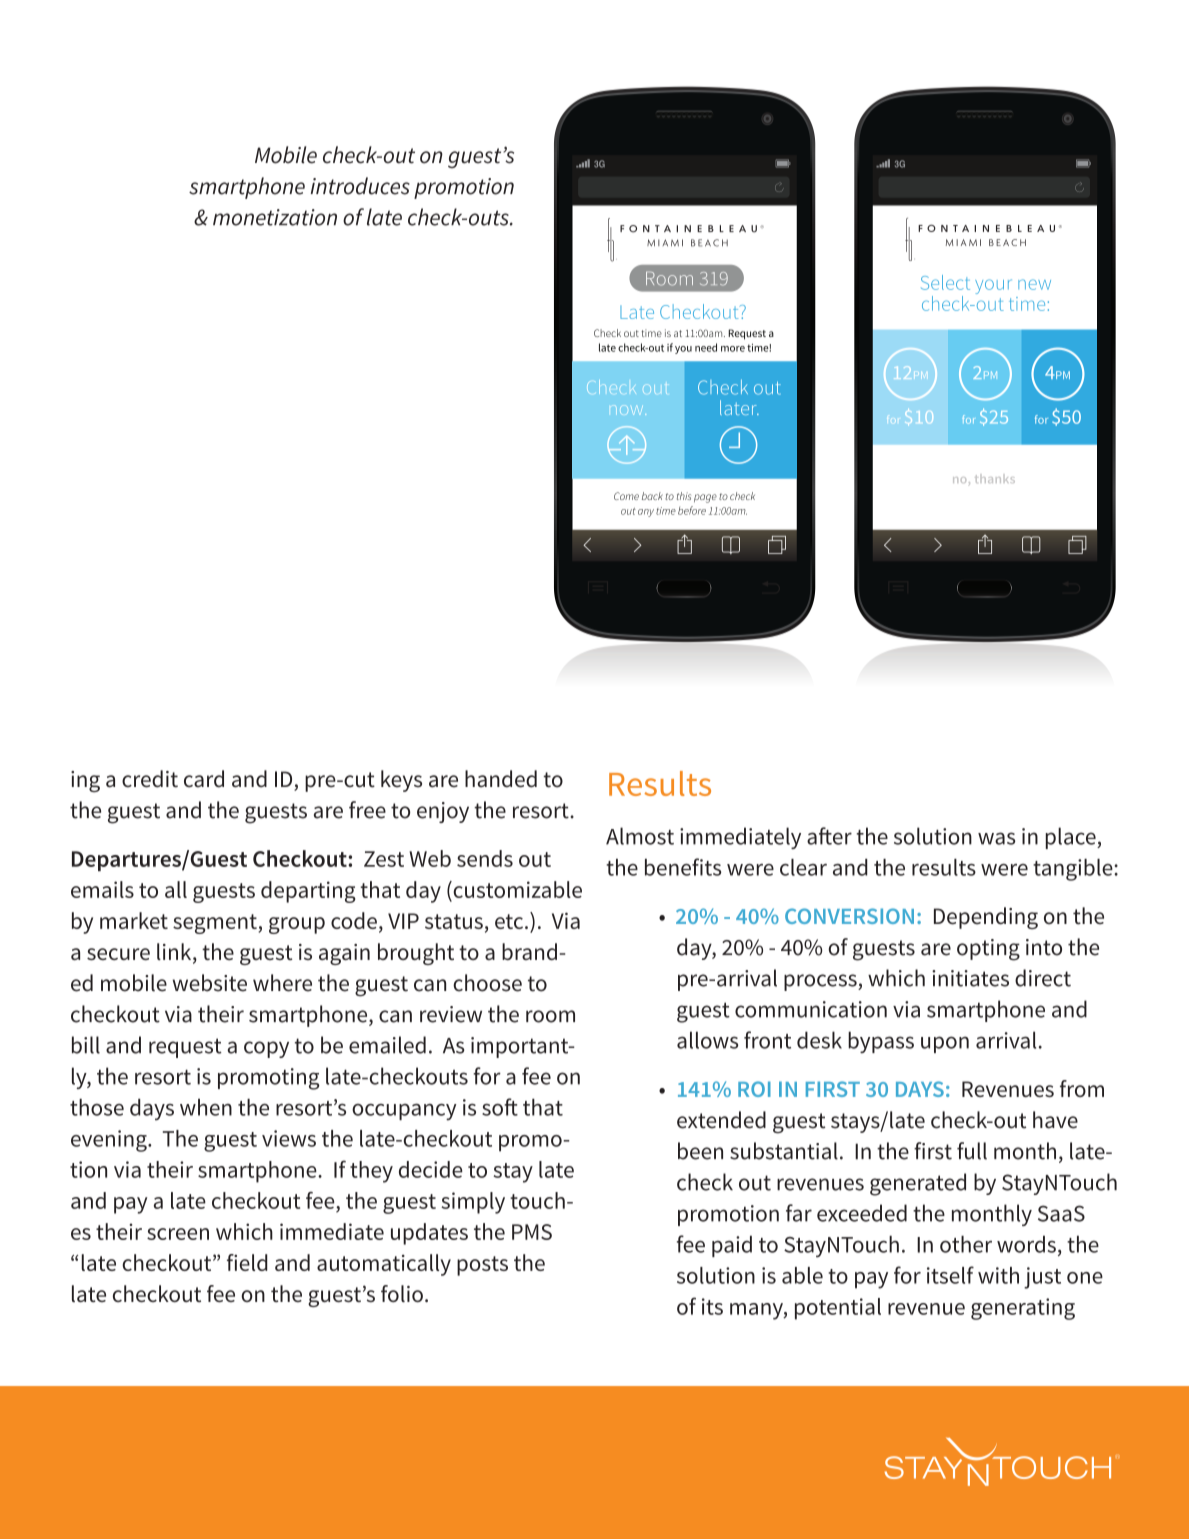 The image size is (1189, 1539). Describe the element at coordinates (247, 1262) in the document. I see `field` at that location.
